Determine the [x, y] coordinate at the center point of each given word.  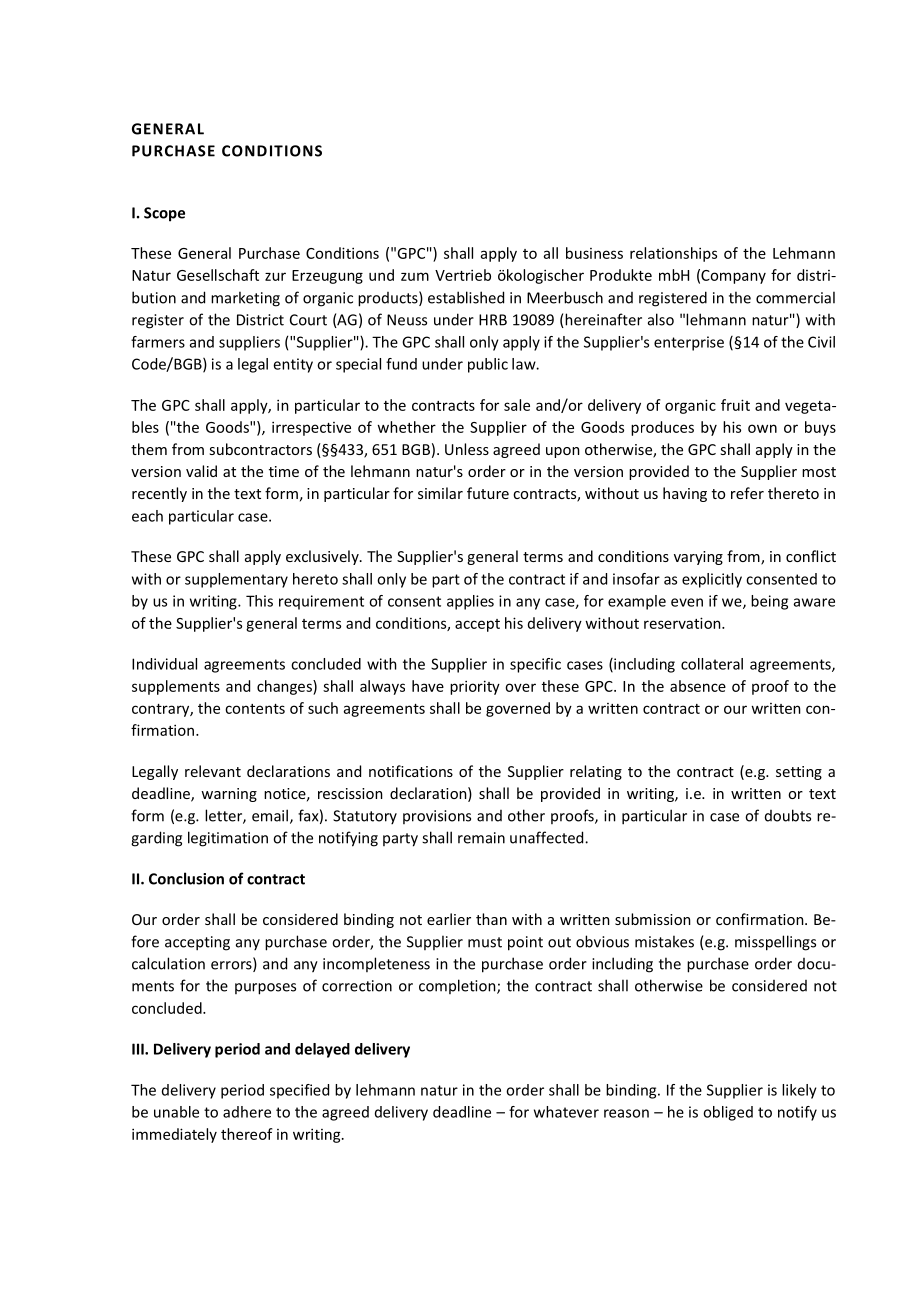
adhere [247, 1112]
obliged [728, 1113]
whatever [566, 1112]
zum [415, 276]
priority [475, 687]
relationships [673, 254]
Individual [164, 664]
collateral [712, 664]
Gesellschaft [218, 275]
